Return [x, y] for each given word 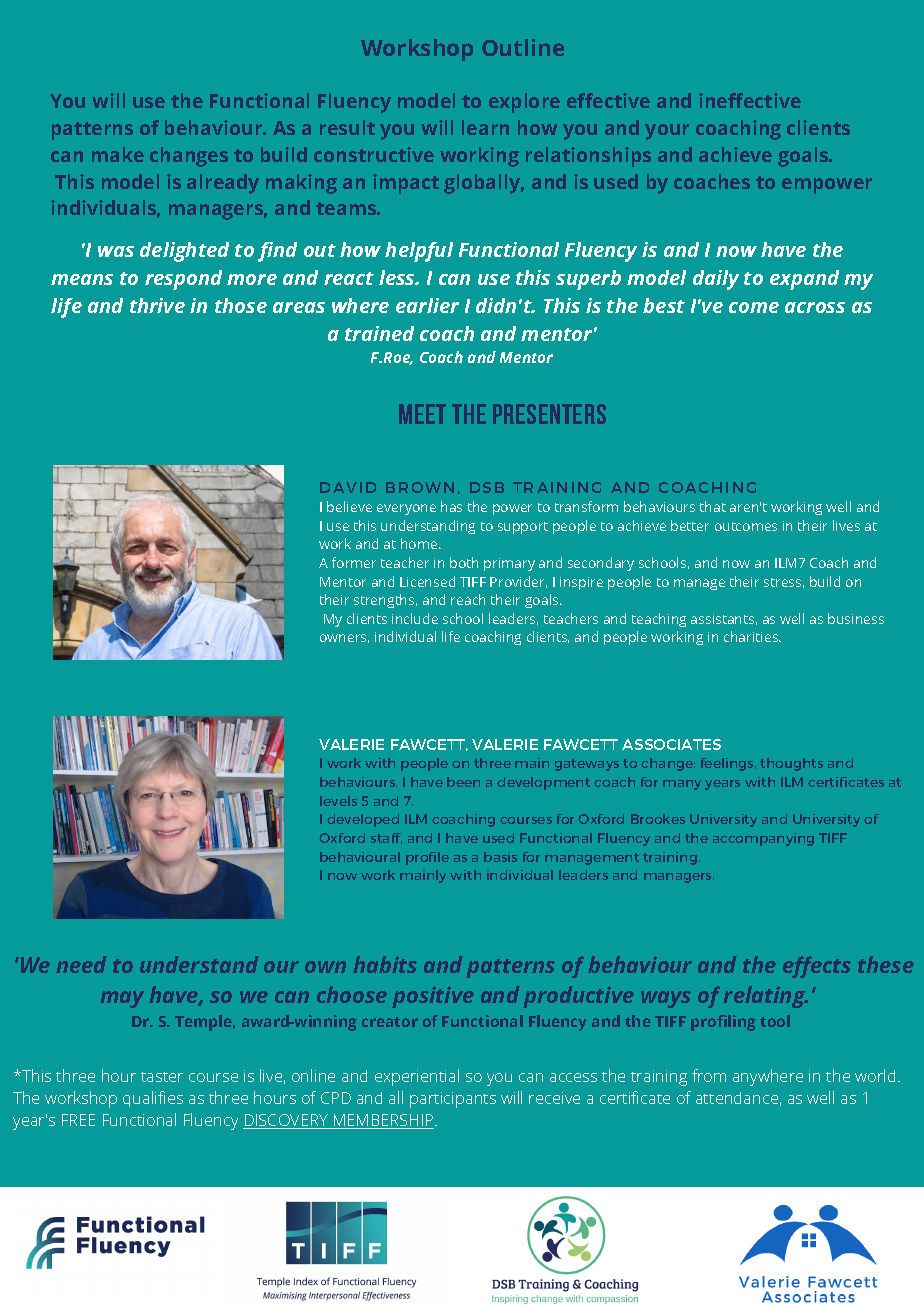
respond [183, 280]
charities [752, 636]
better [690, 525]
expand [804, 280]
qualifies [153, 1099]
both [464, 562]
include [415, 618]
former [354, 562]
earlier [427, 305]
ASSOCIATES [671, 744]
